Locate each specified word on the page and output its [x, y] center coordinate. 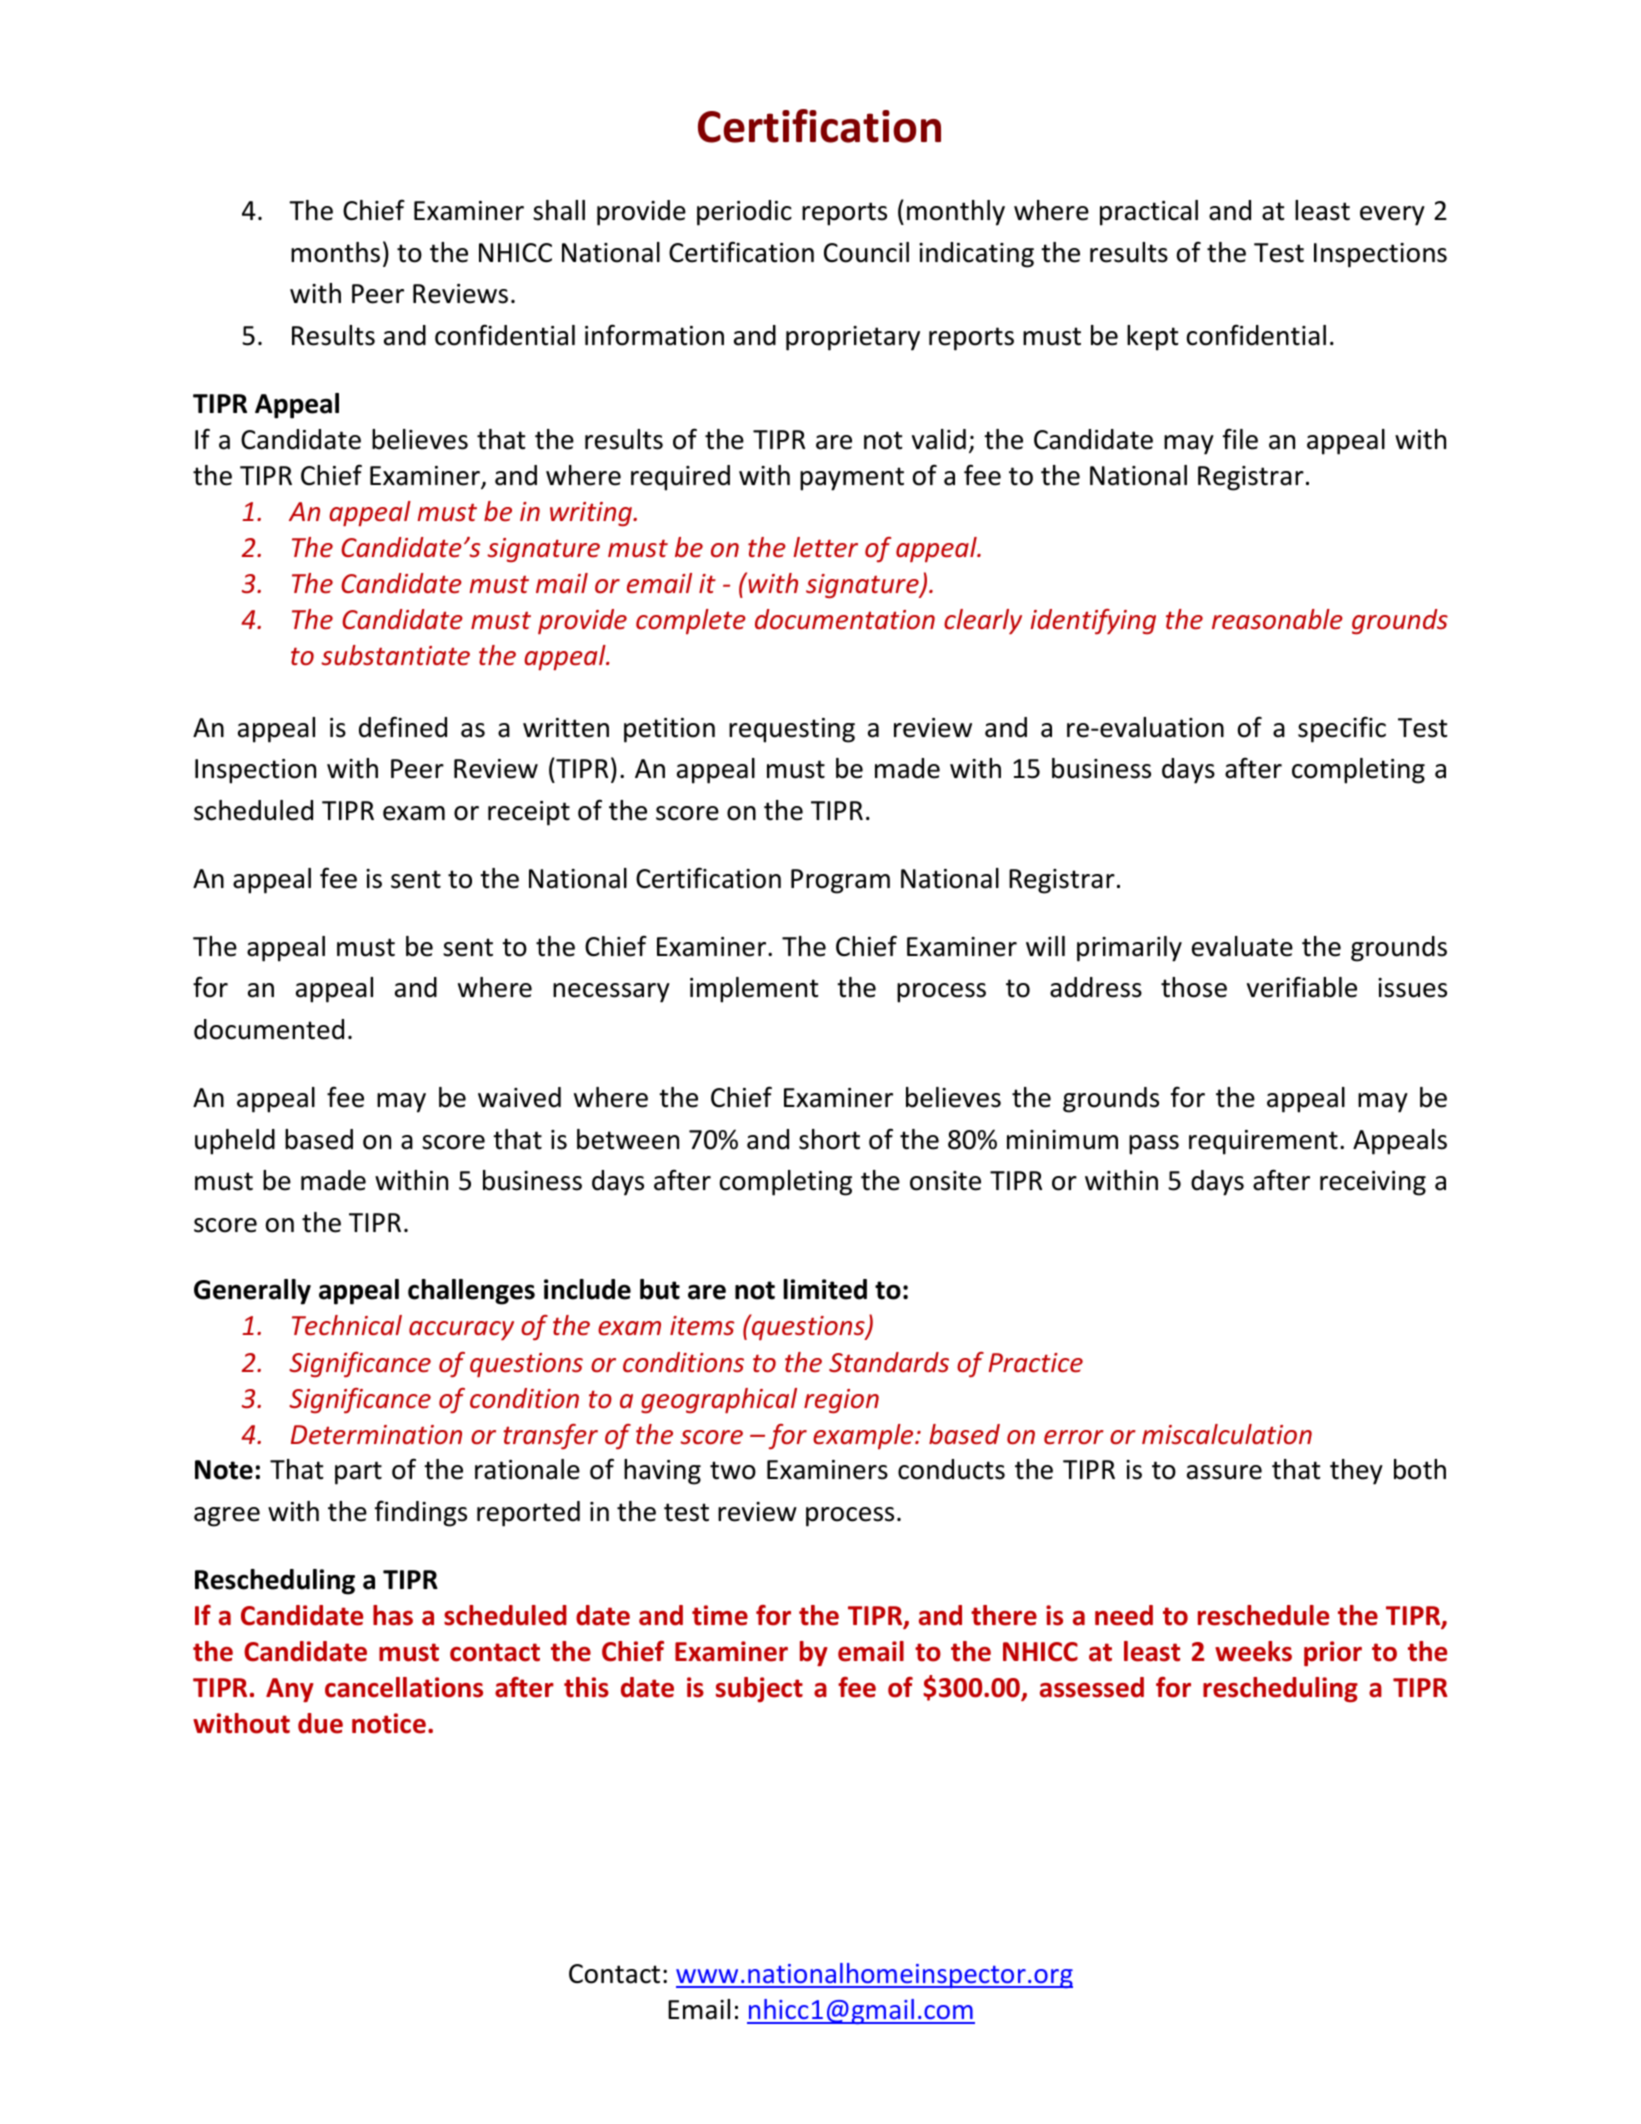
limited [825, 1289]
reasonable [1277, 619]
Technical [347, 1325]
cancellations [404, 1687]
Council [866, 252]
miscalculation [1227, 1434]
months [335, 252]
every [1392, 216]
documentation [845, 619]
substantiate [395, 655]
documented [269, 1029]
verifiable [1302, 987]
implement [754, 990]
